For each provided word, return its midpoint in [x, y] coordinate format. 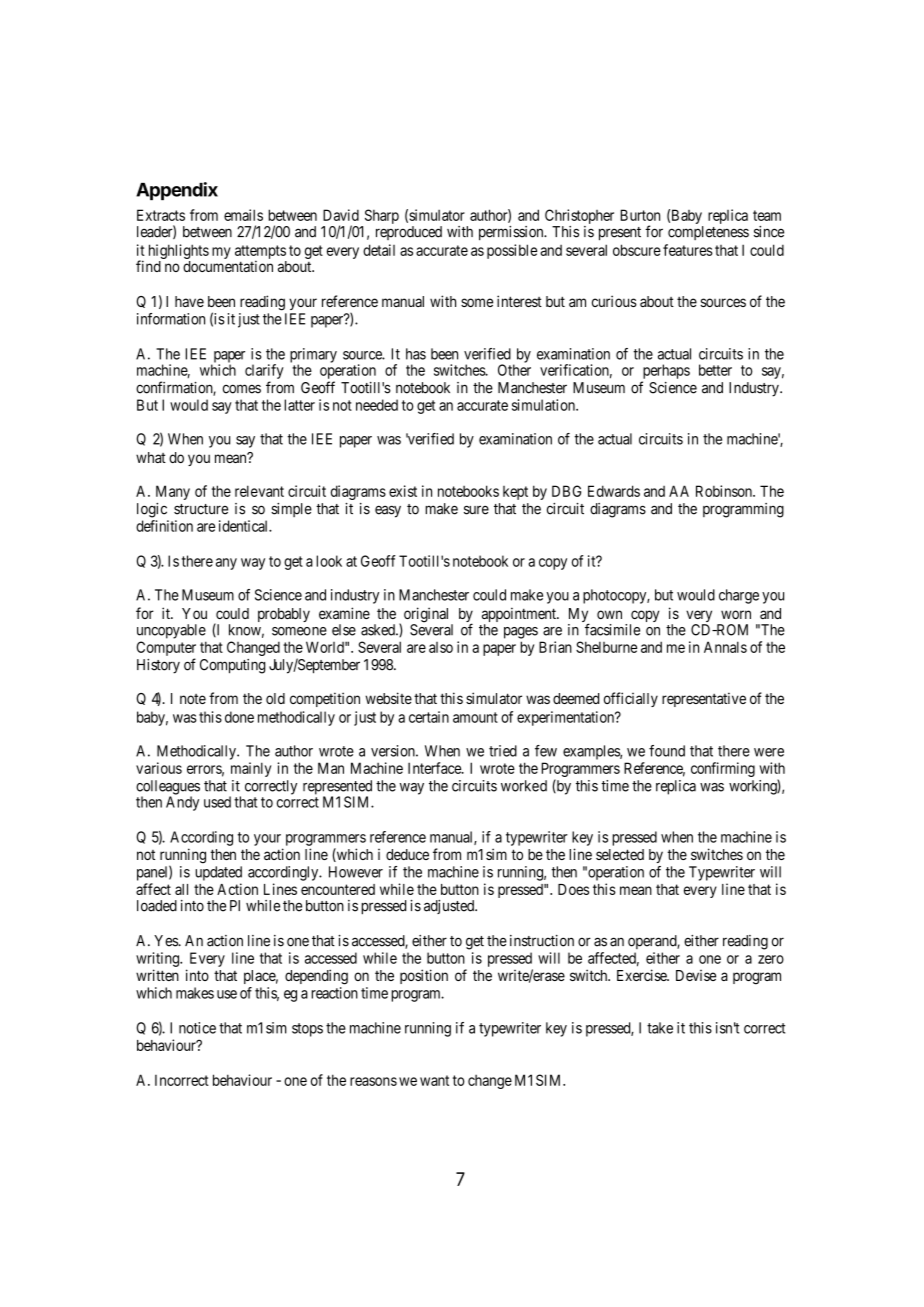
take [660, 1028]
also [441, 647]
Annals [725, 647]
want [434, 1080]
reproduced [409, 233]
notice [197, 1028]
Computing [233, 666]
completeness [708, 233]
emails [243, 215]
